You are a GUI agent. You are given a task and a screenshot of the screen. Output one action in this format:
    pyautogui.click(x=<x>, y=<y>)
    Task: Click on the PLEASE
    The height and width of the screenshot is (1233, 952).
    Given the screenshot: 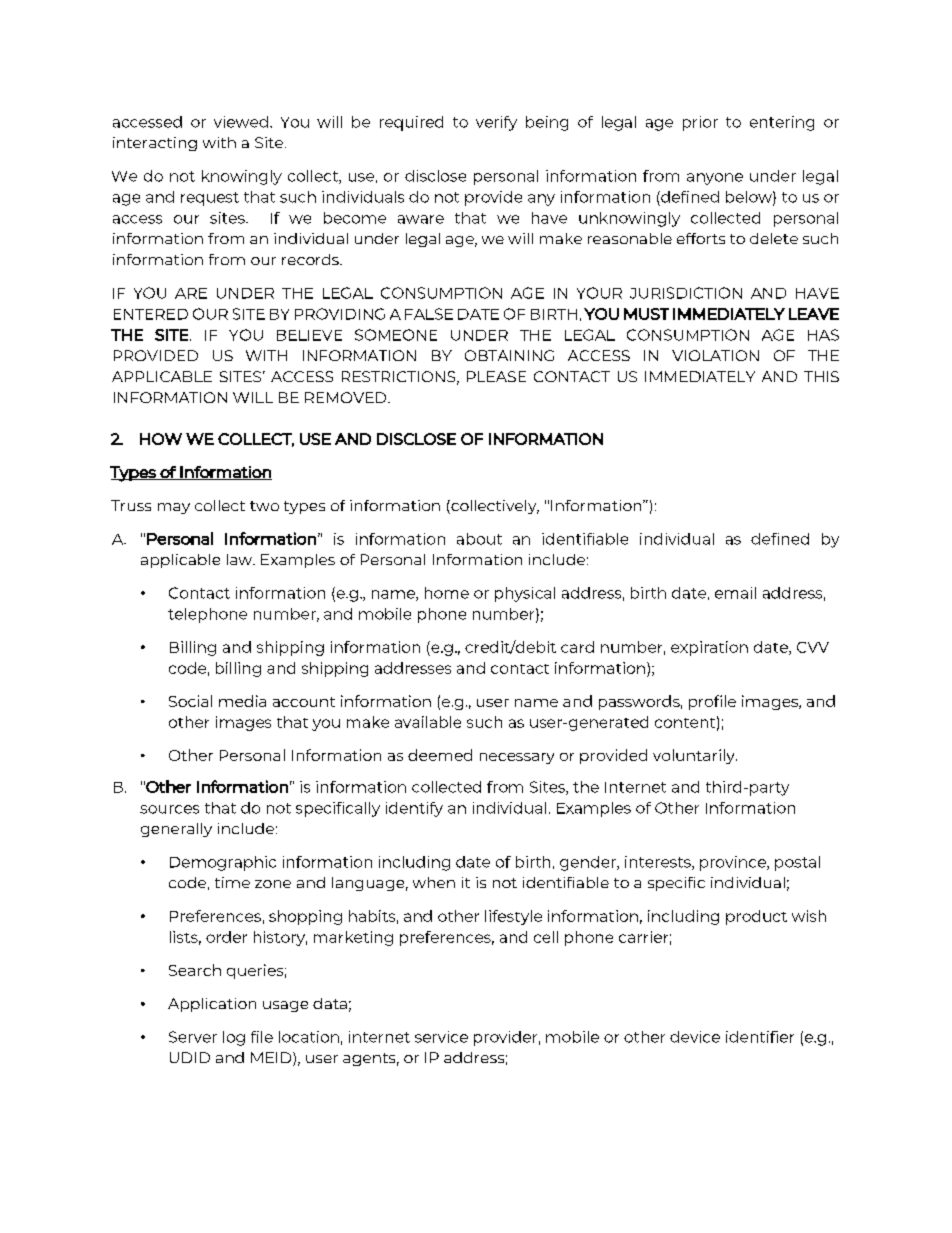 What is the action you would take?
    pyautogui.click(x=496, y=376)
